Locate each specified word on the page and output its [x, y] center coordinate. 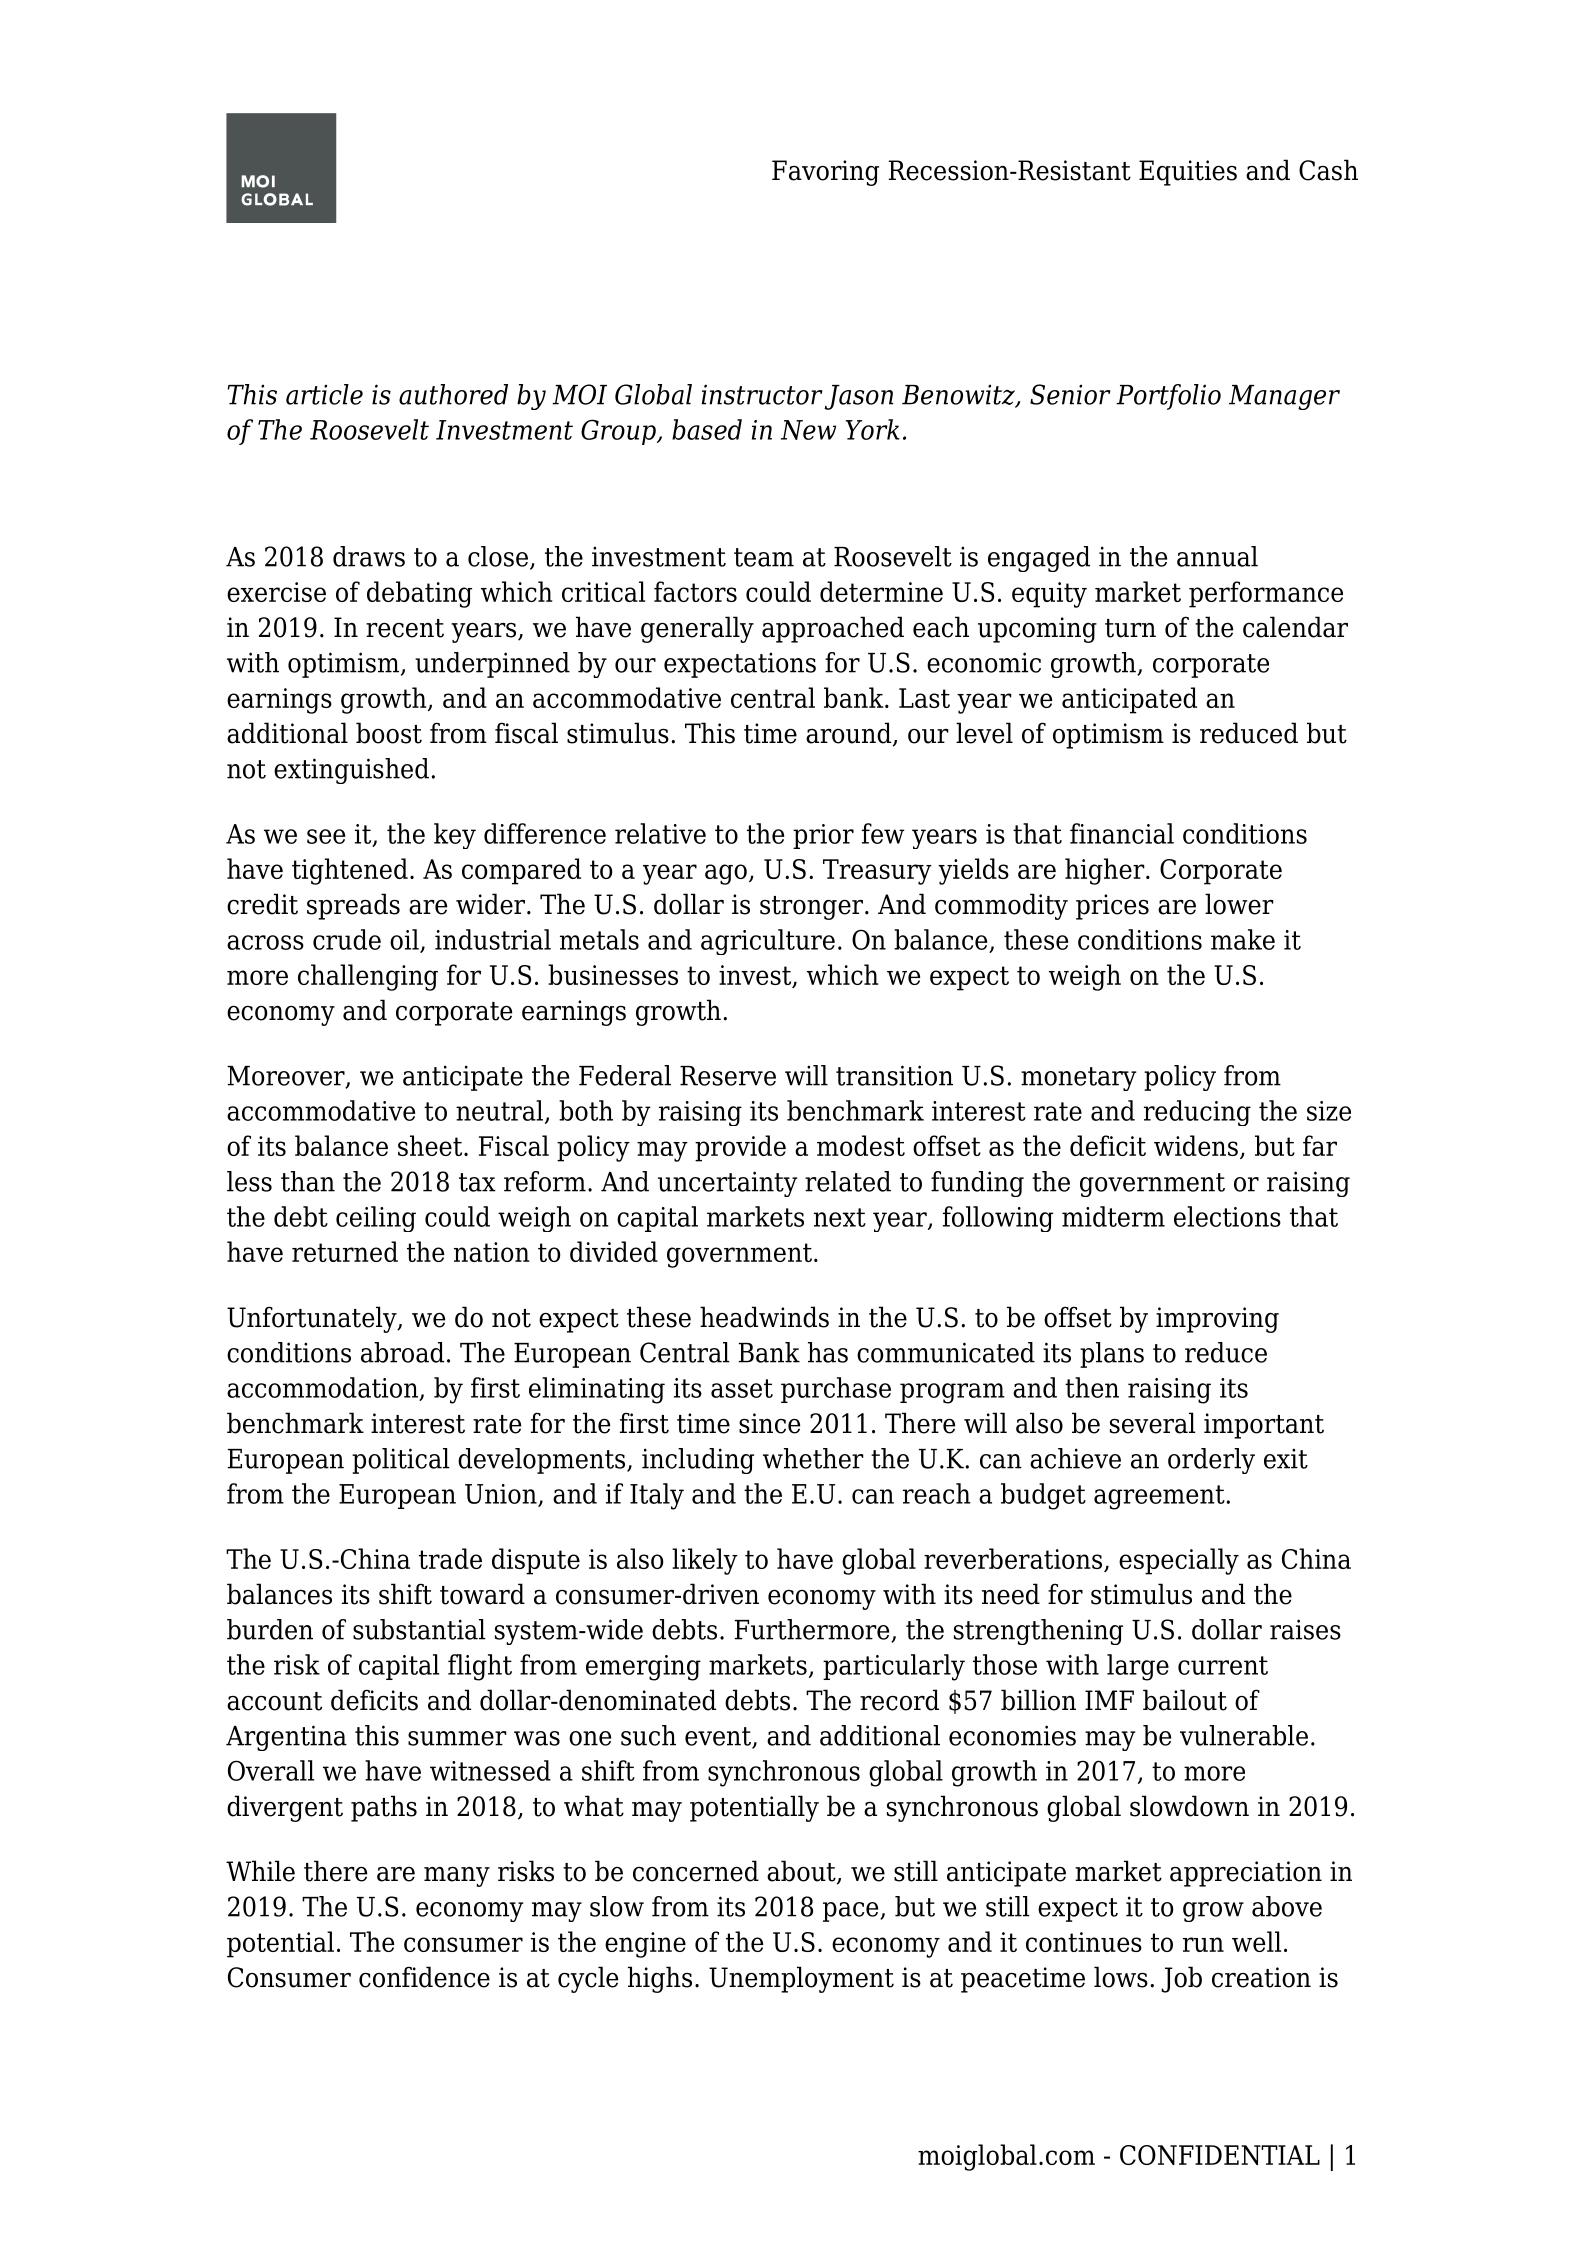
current [1223, 1665]
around [850, 734]
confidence [424, 1977]
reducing [1197, 1113]
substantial [419, 1629]
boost [389, 733]
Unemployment [801, 1979]
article [324, 394]
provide [740, 1148]
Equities [1188, 173]
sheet [431, 1145]
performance [1266, 594]
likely [705, 1561]
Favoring [825, 173]
